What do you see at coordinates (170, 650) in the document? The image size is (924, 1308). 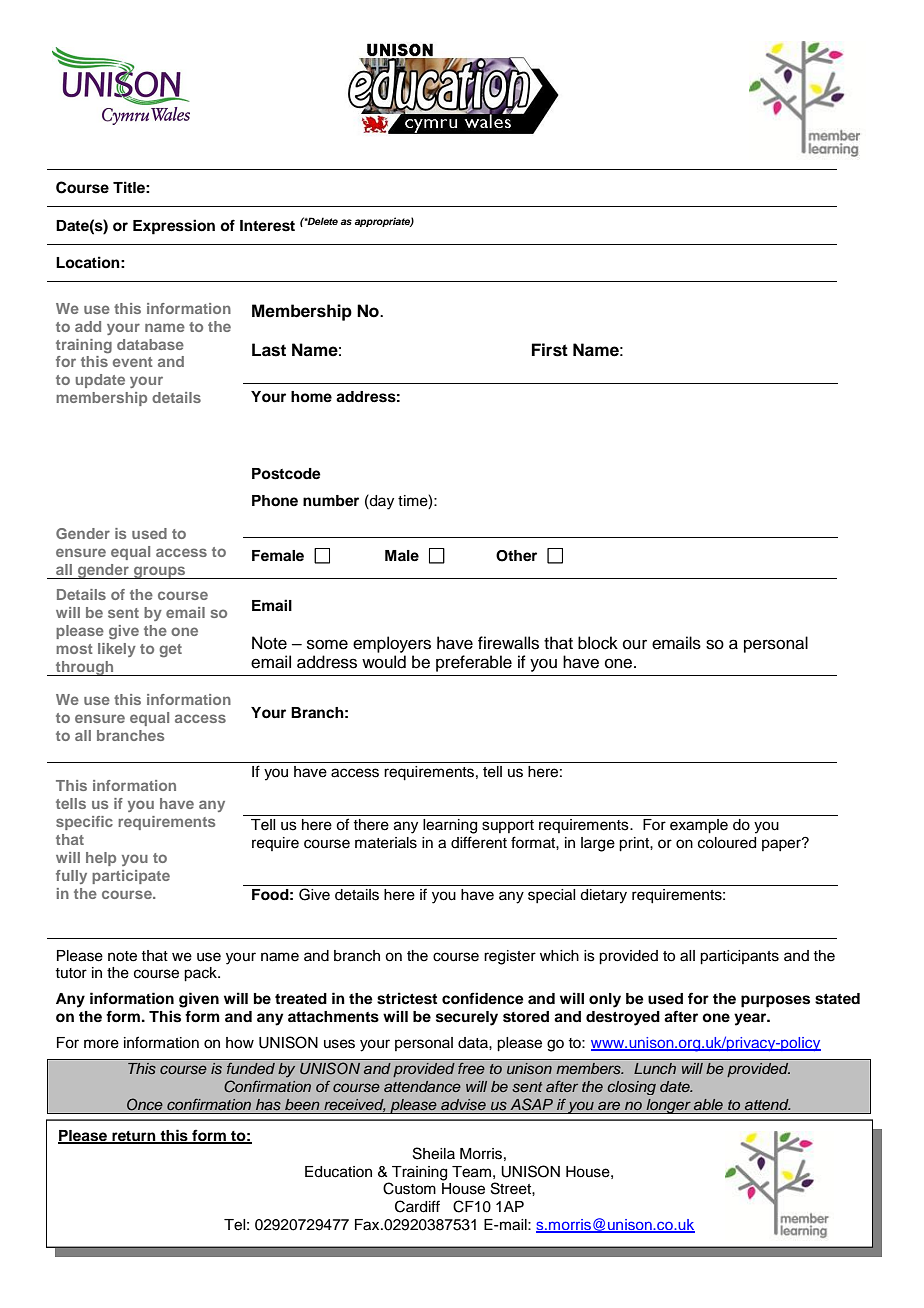 I see `get` at bounding box center [170, 650].
